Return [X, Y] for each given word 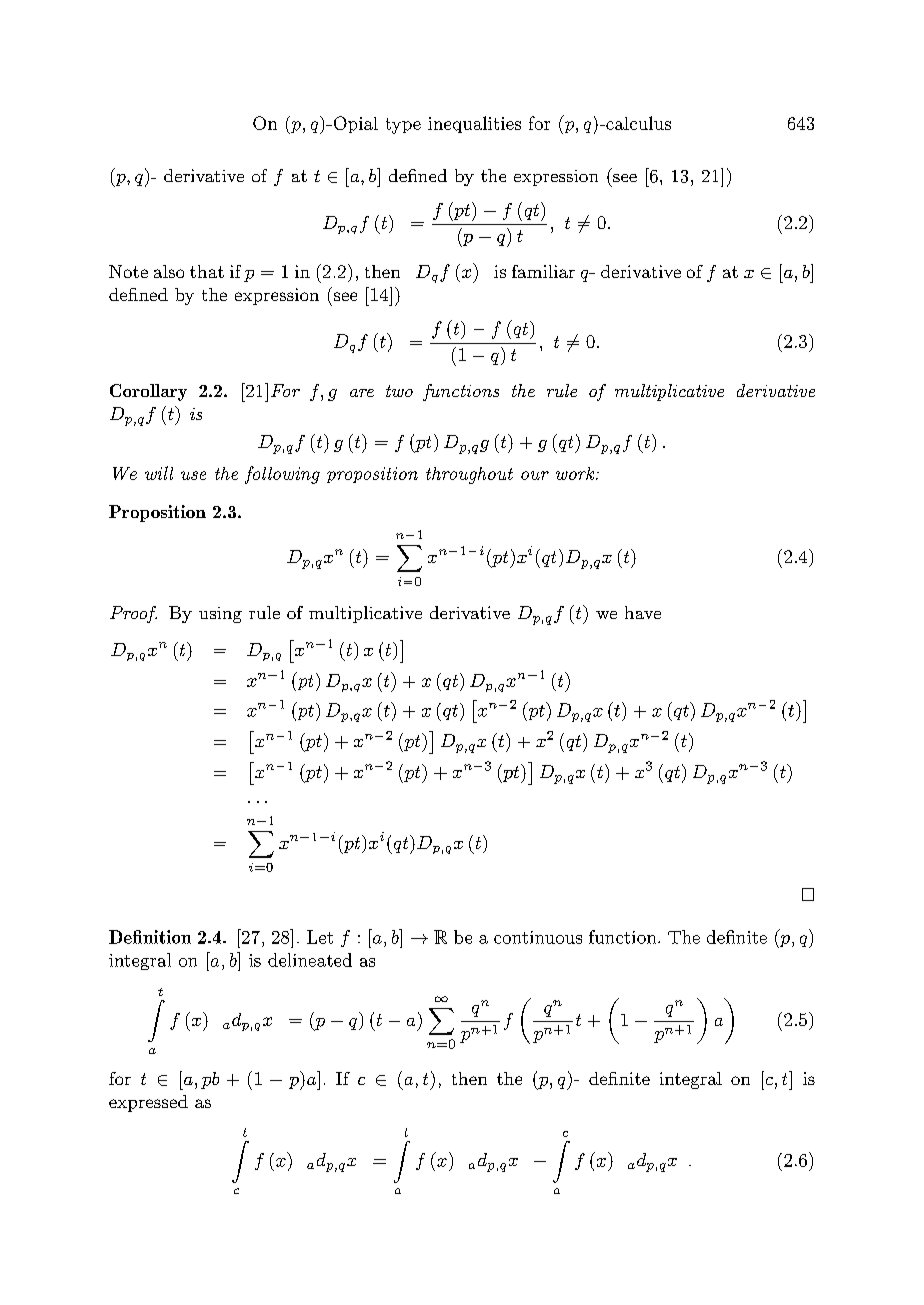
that [207, 271]
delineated [310, 960]
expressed [148, 1103]
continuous [538, 937]
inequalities [474, 124]
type [403, 126]
